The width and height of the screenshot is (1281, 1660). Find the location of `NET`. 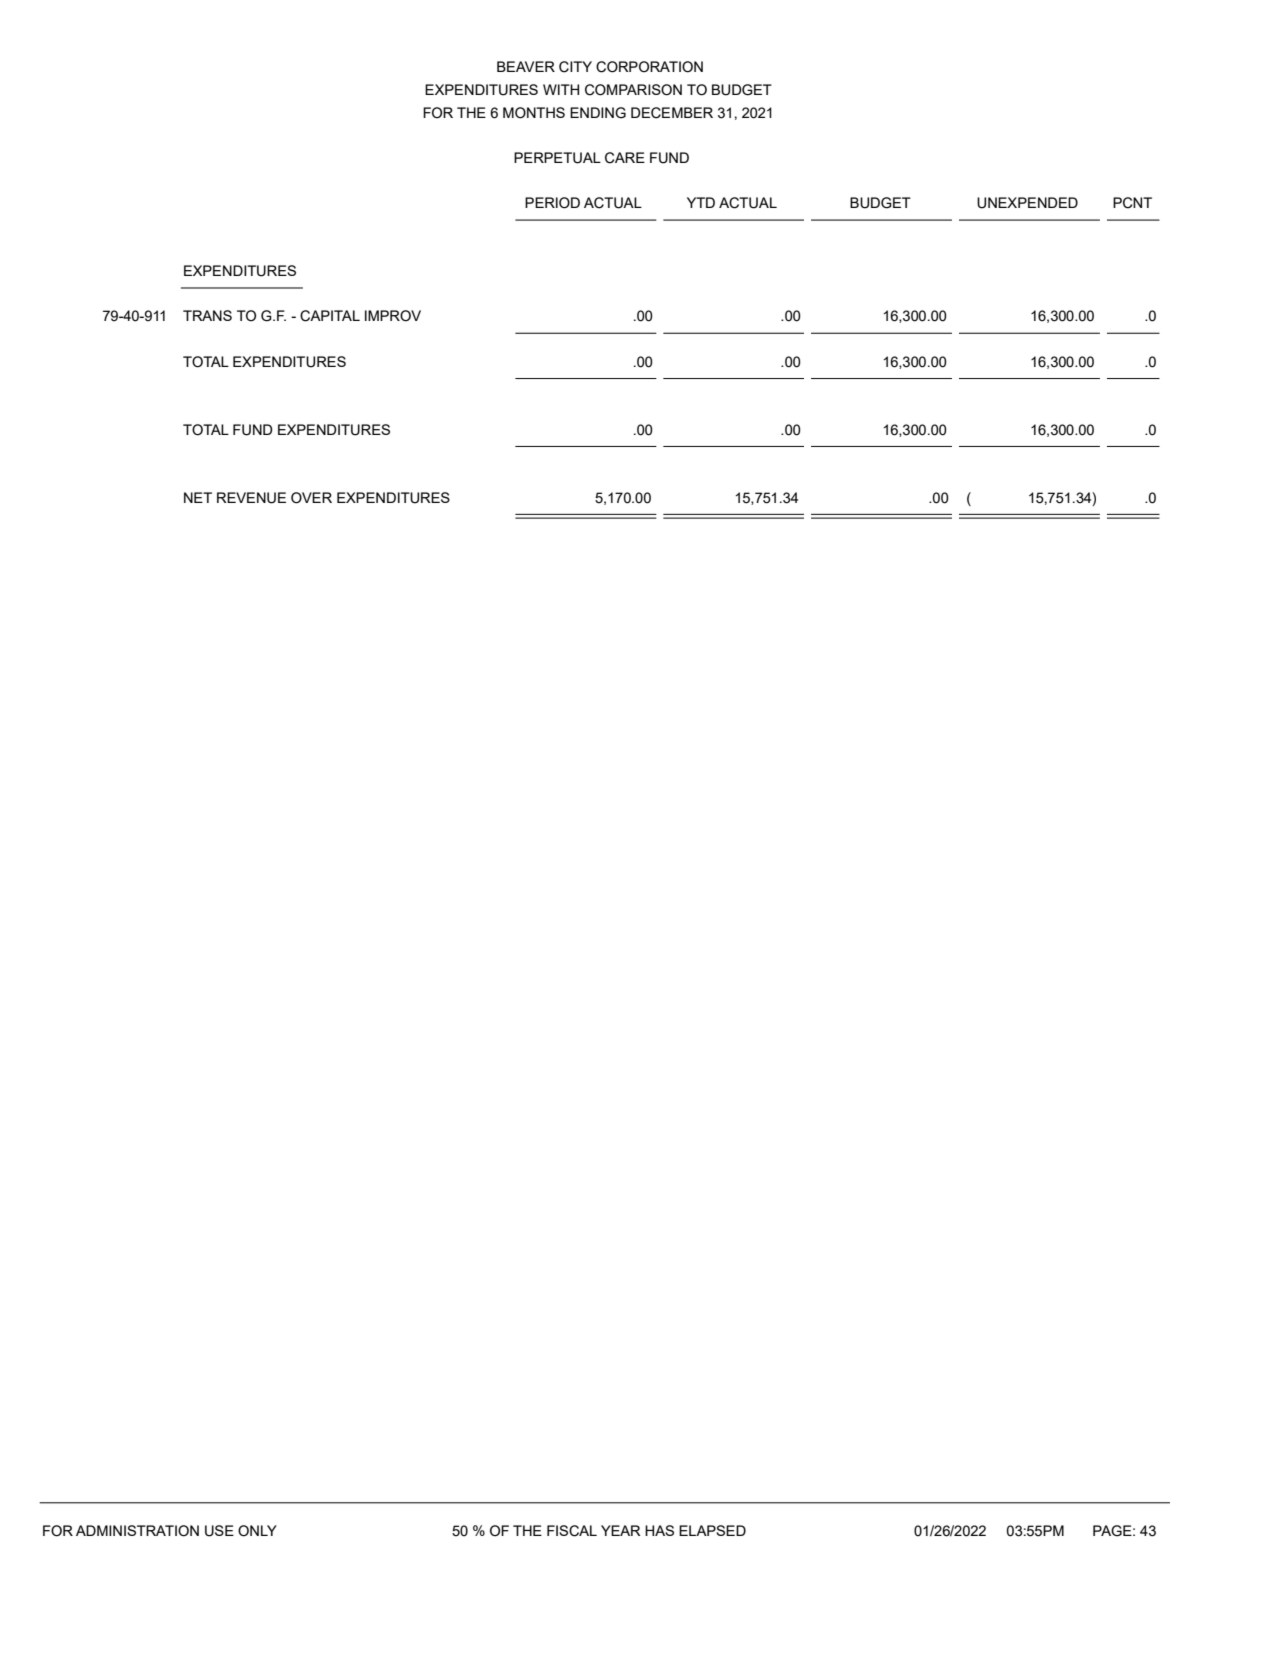

NET is located at coordinates (198, 497).
